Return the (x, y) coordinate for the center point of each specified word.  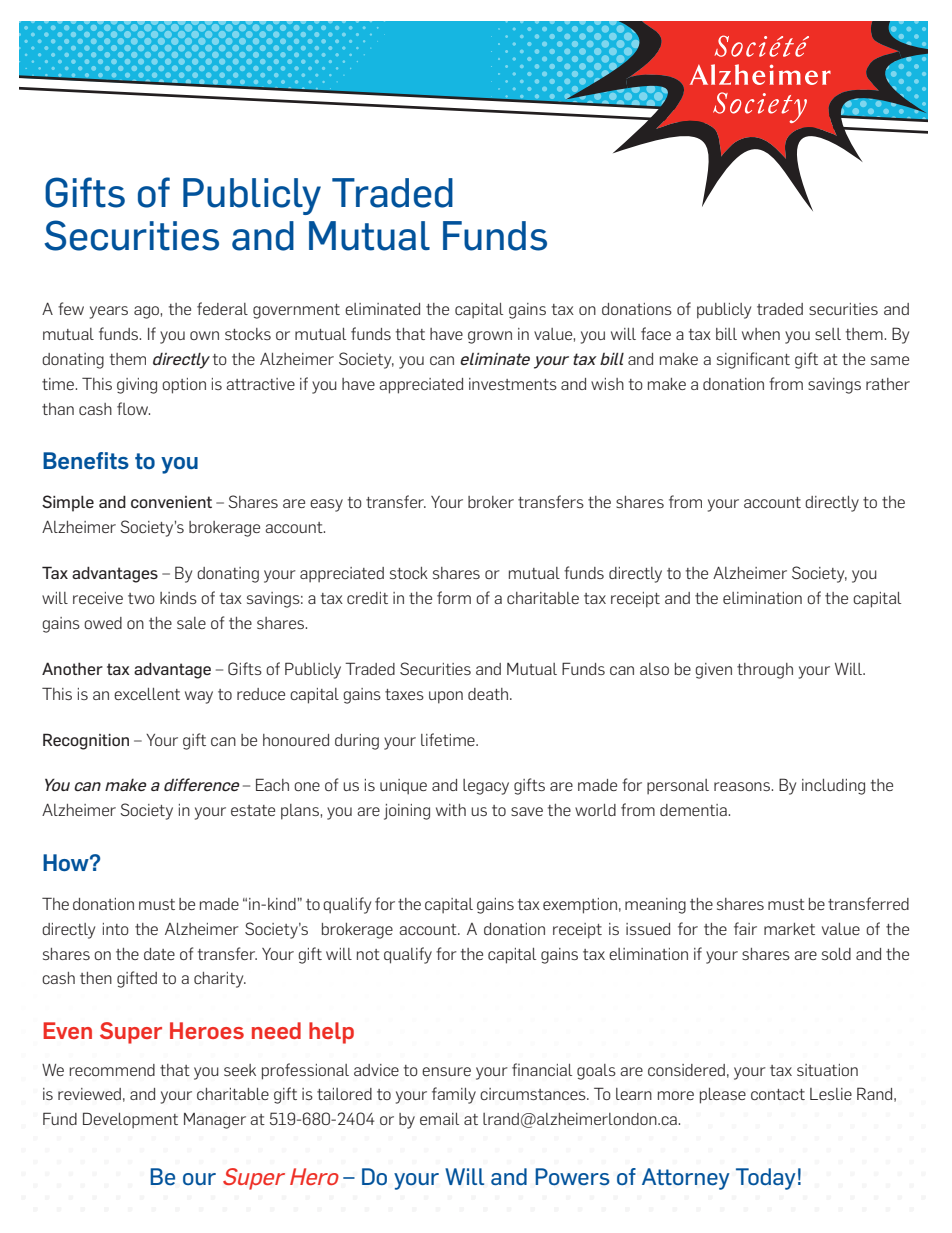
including (833, 787)
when (761, 334)
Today (766, 1179)
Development (130, 1120)
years (109, 312)
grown (490, 337)
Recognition (86, 741)
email (439, 1119)
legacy (486, 787)
